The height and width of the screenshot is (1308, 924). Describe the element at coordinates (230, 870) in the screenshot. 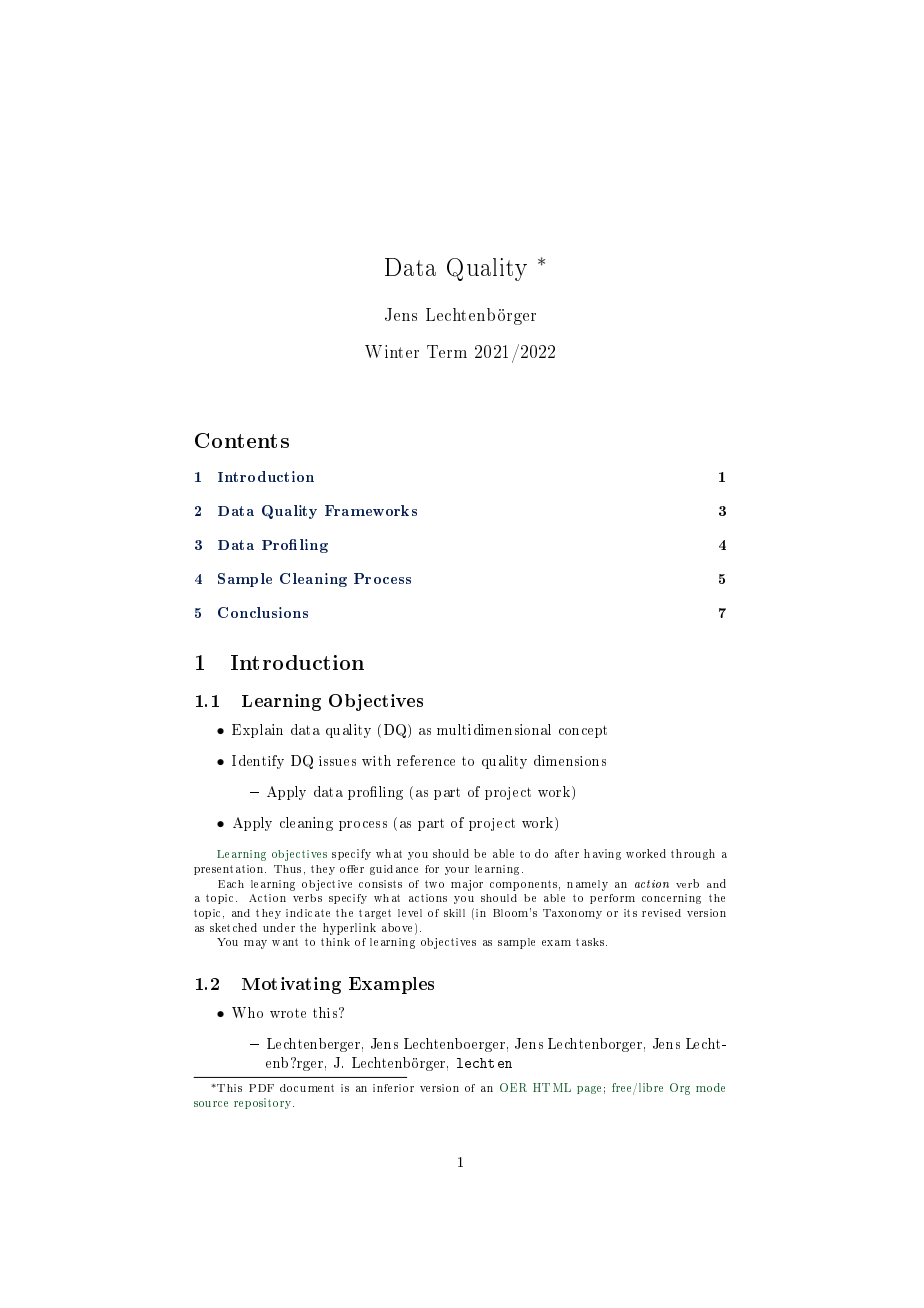

I see `presentation` at that location.
